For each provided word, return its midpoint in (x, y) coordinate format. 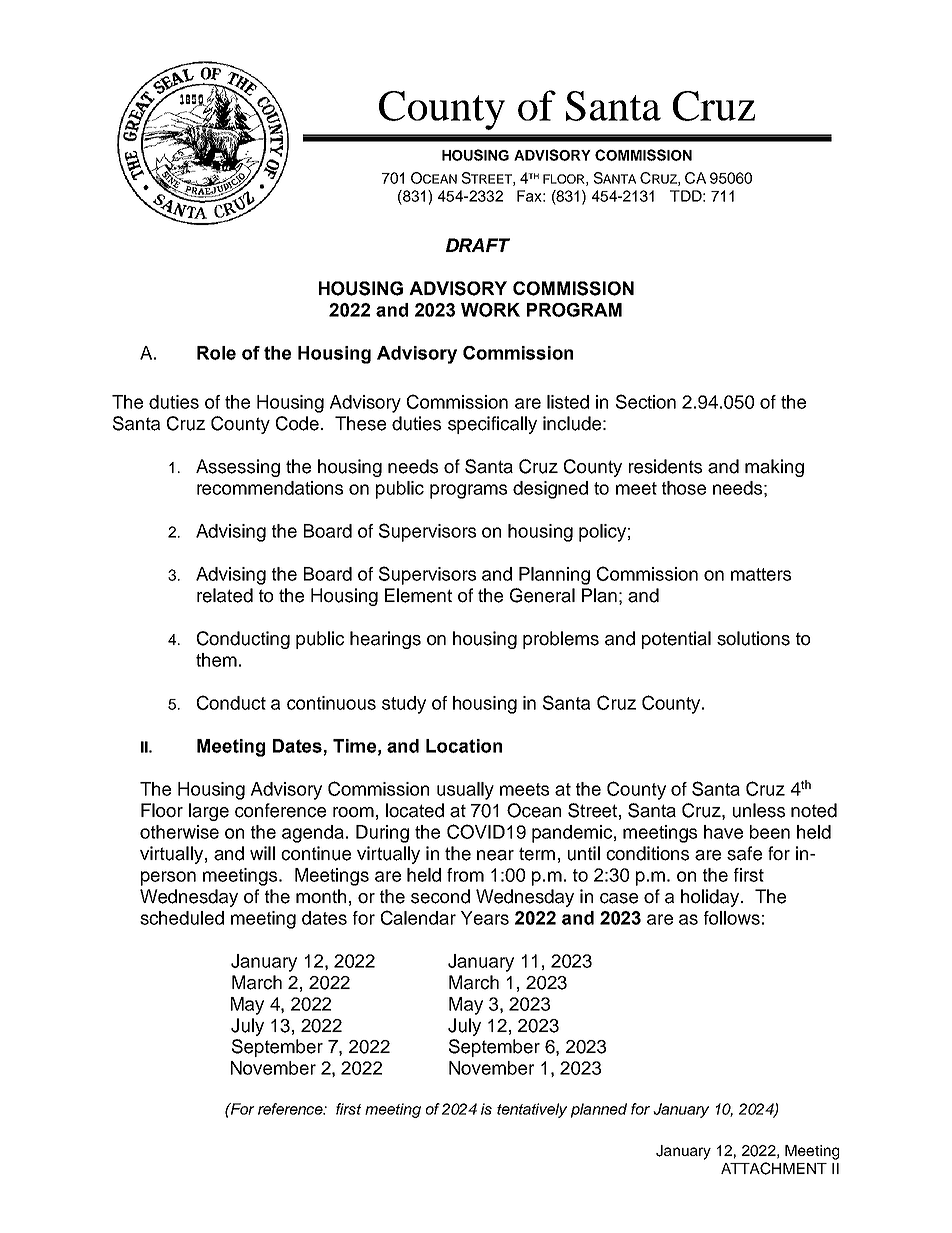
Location (464, 746)
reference (291, 1109)
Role (216, 353)
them (216, 660)
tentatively (532, 1110)
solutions (753, 638)
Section (646, 401)
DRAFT (478, 245)
